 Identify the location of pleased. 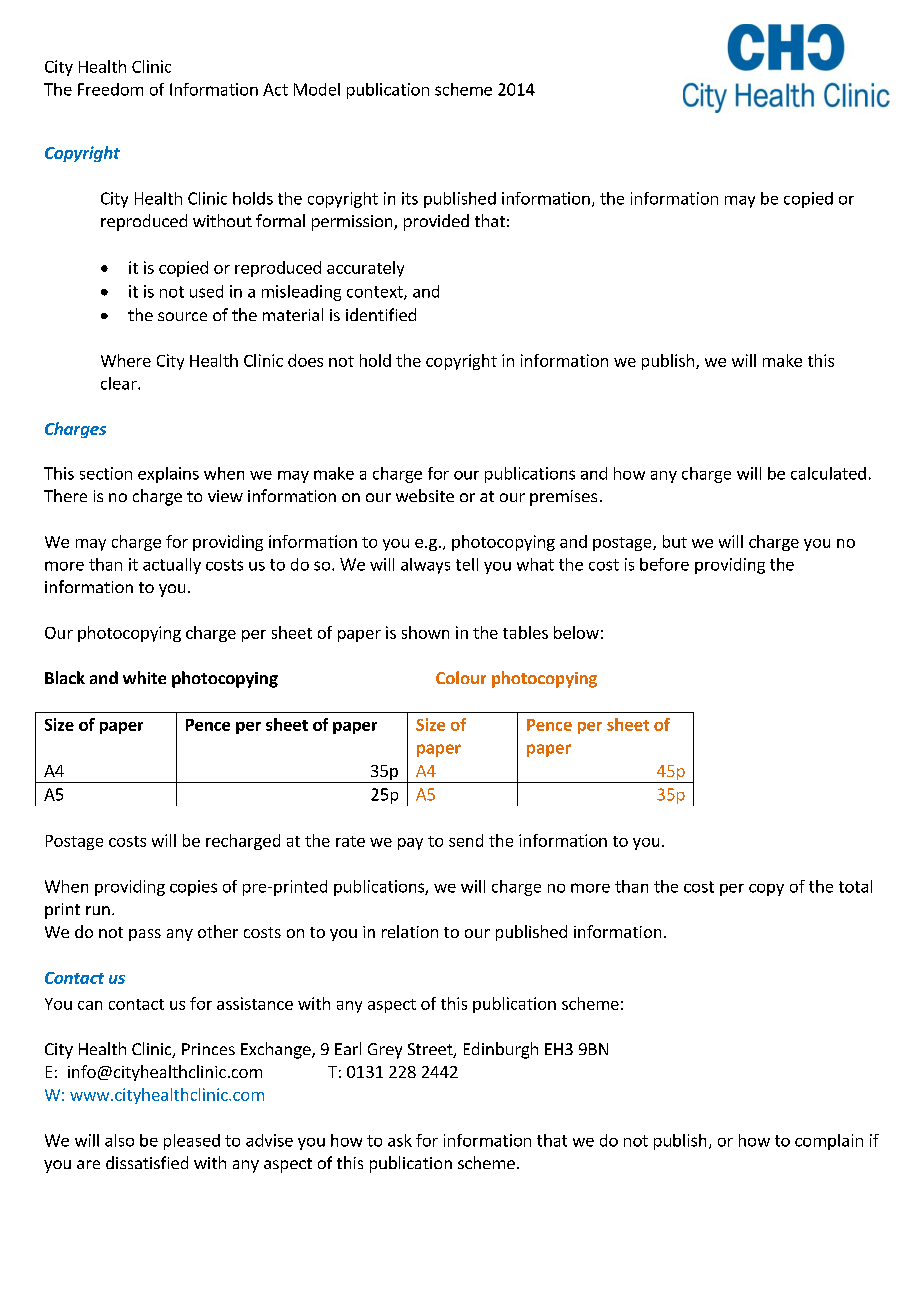
(192, 1142).
